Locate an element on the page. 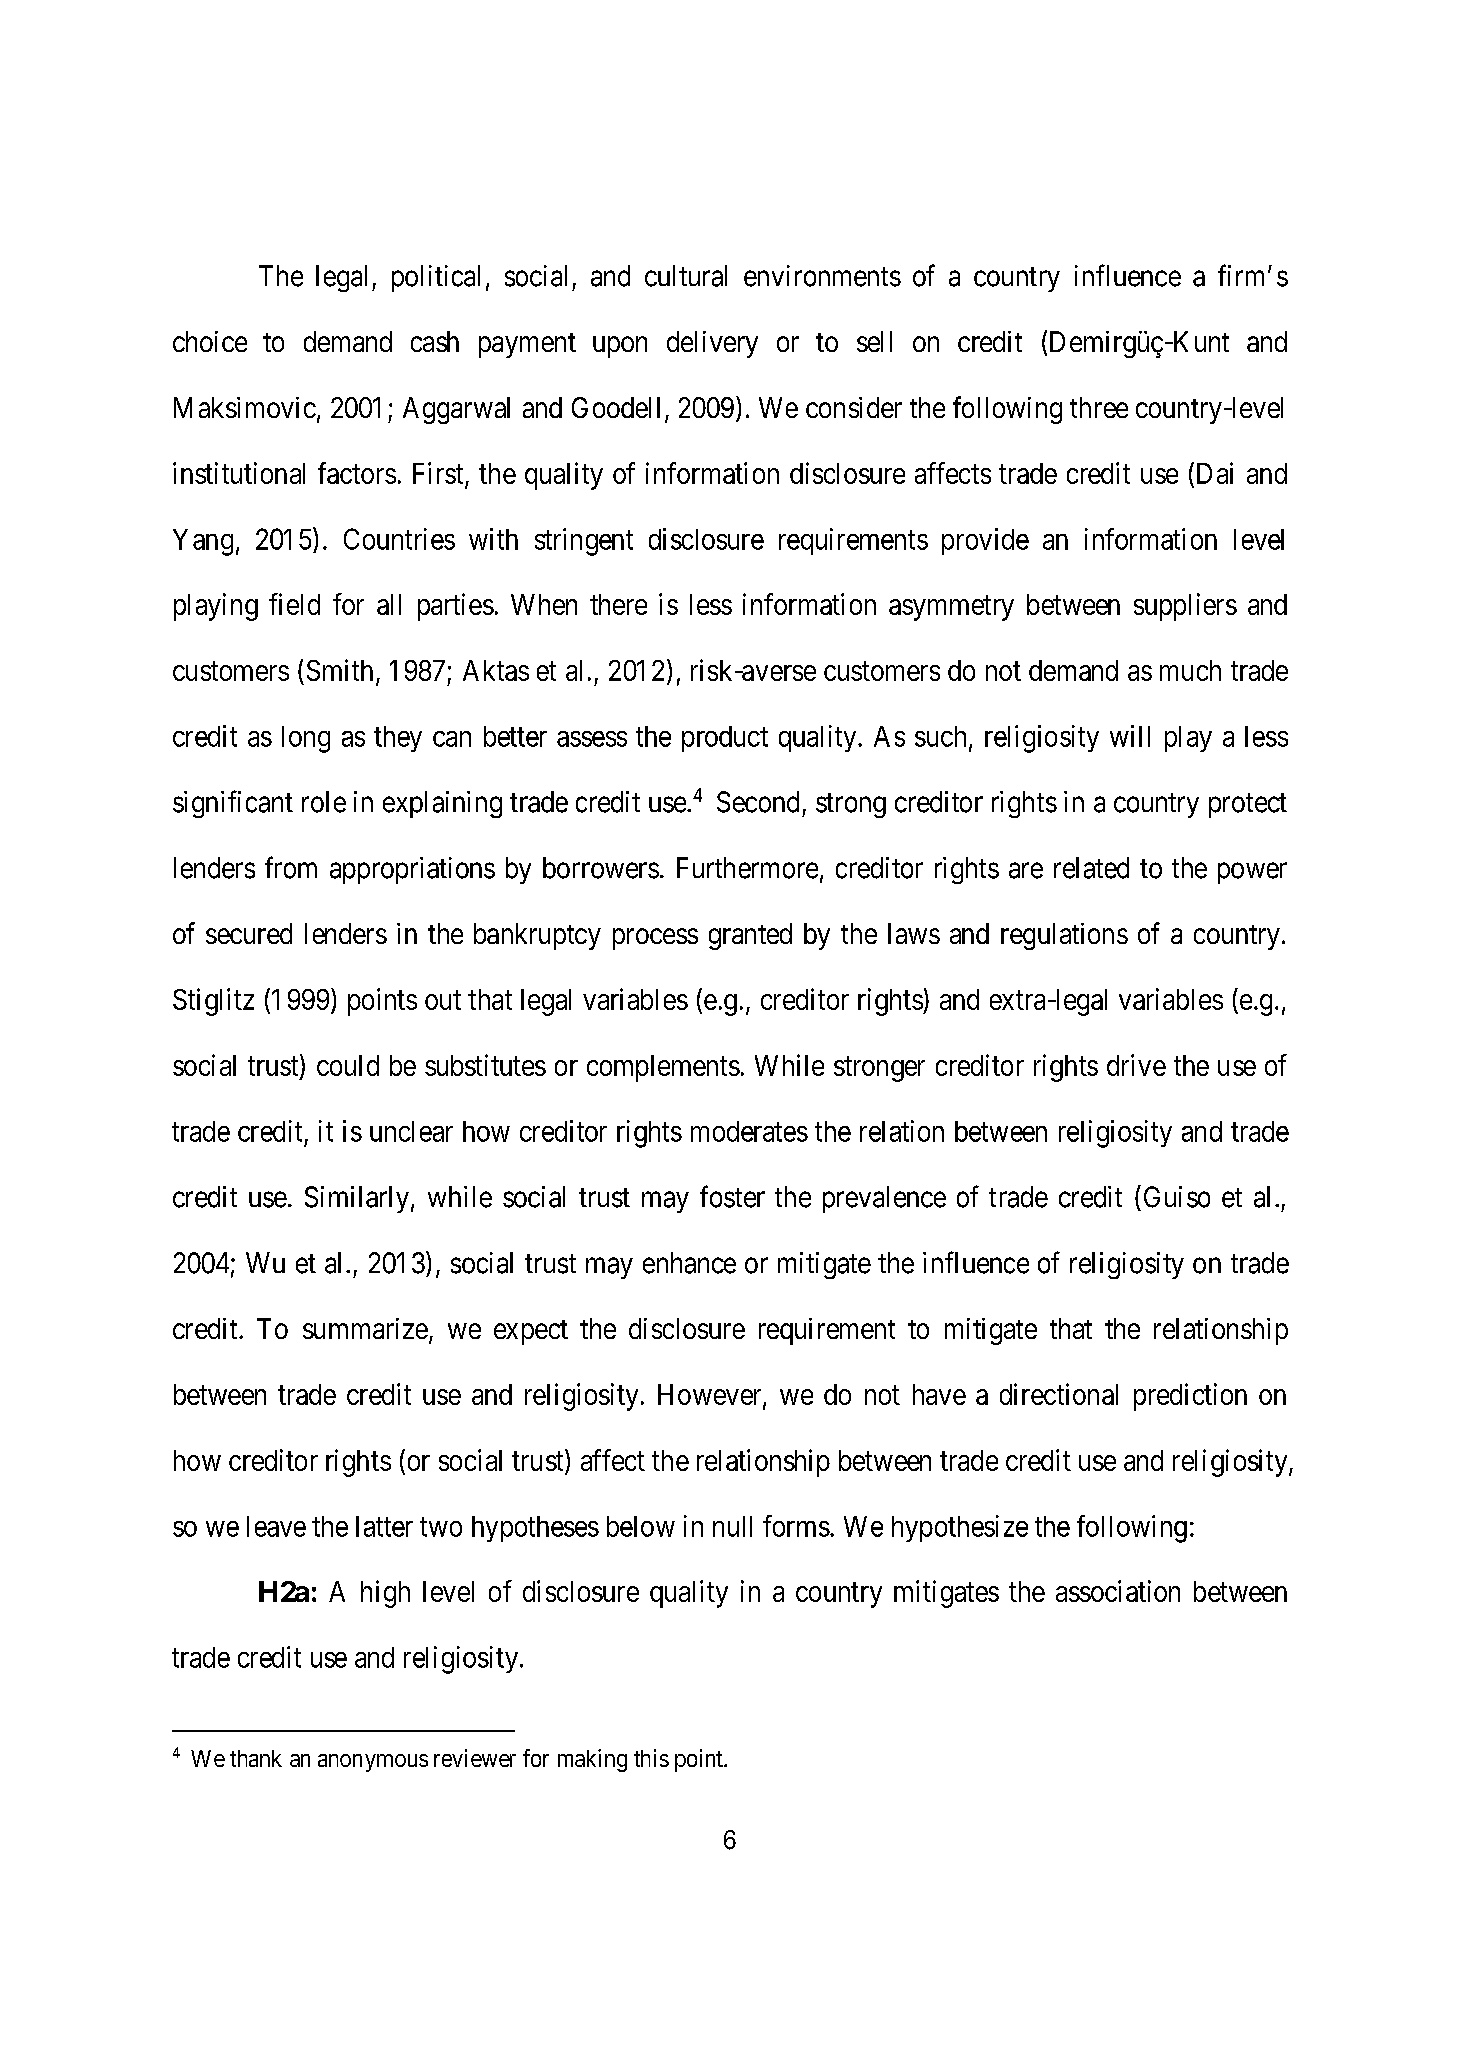 Image resolution: width=1458 pixels, height=2062 pixels. role is located at coordinates (324, 802).
